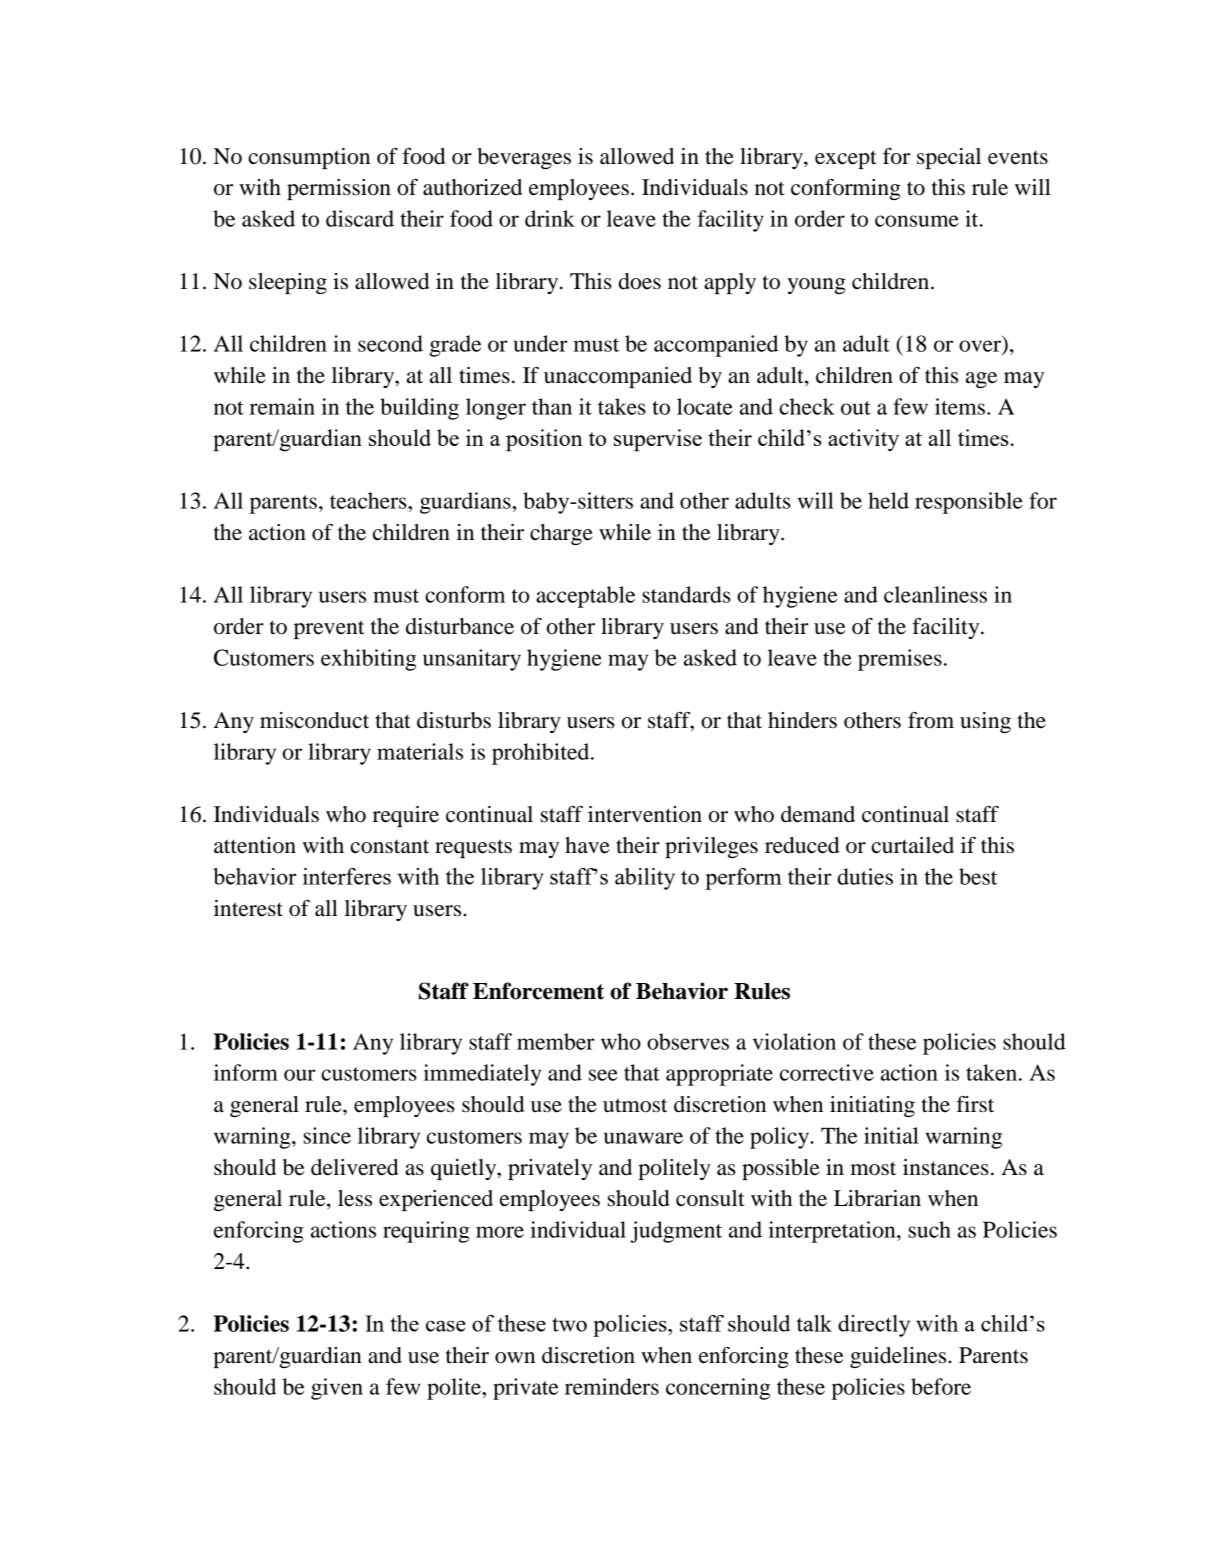 This screenshot has height=1564, width=1209. I want to click on takes, so click(622, 406).
